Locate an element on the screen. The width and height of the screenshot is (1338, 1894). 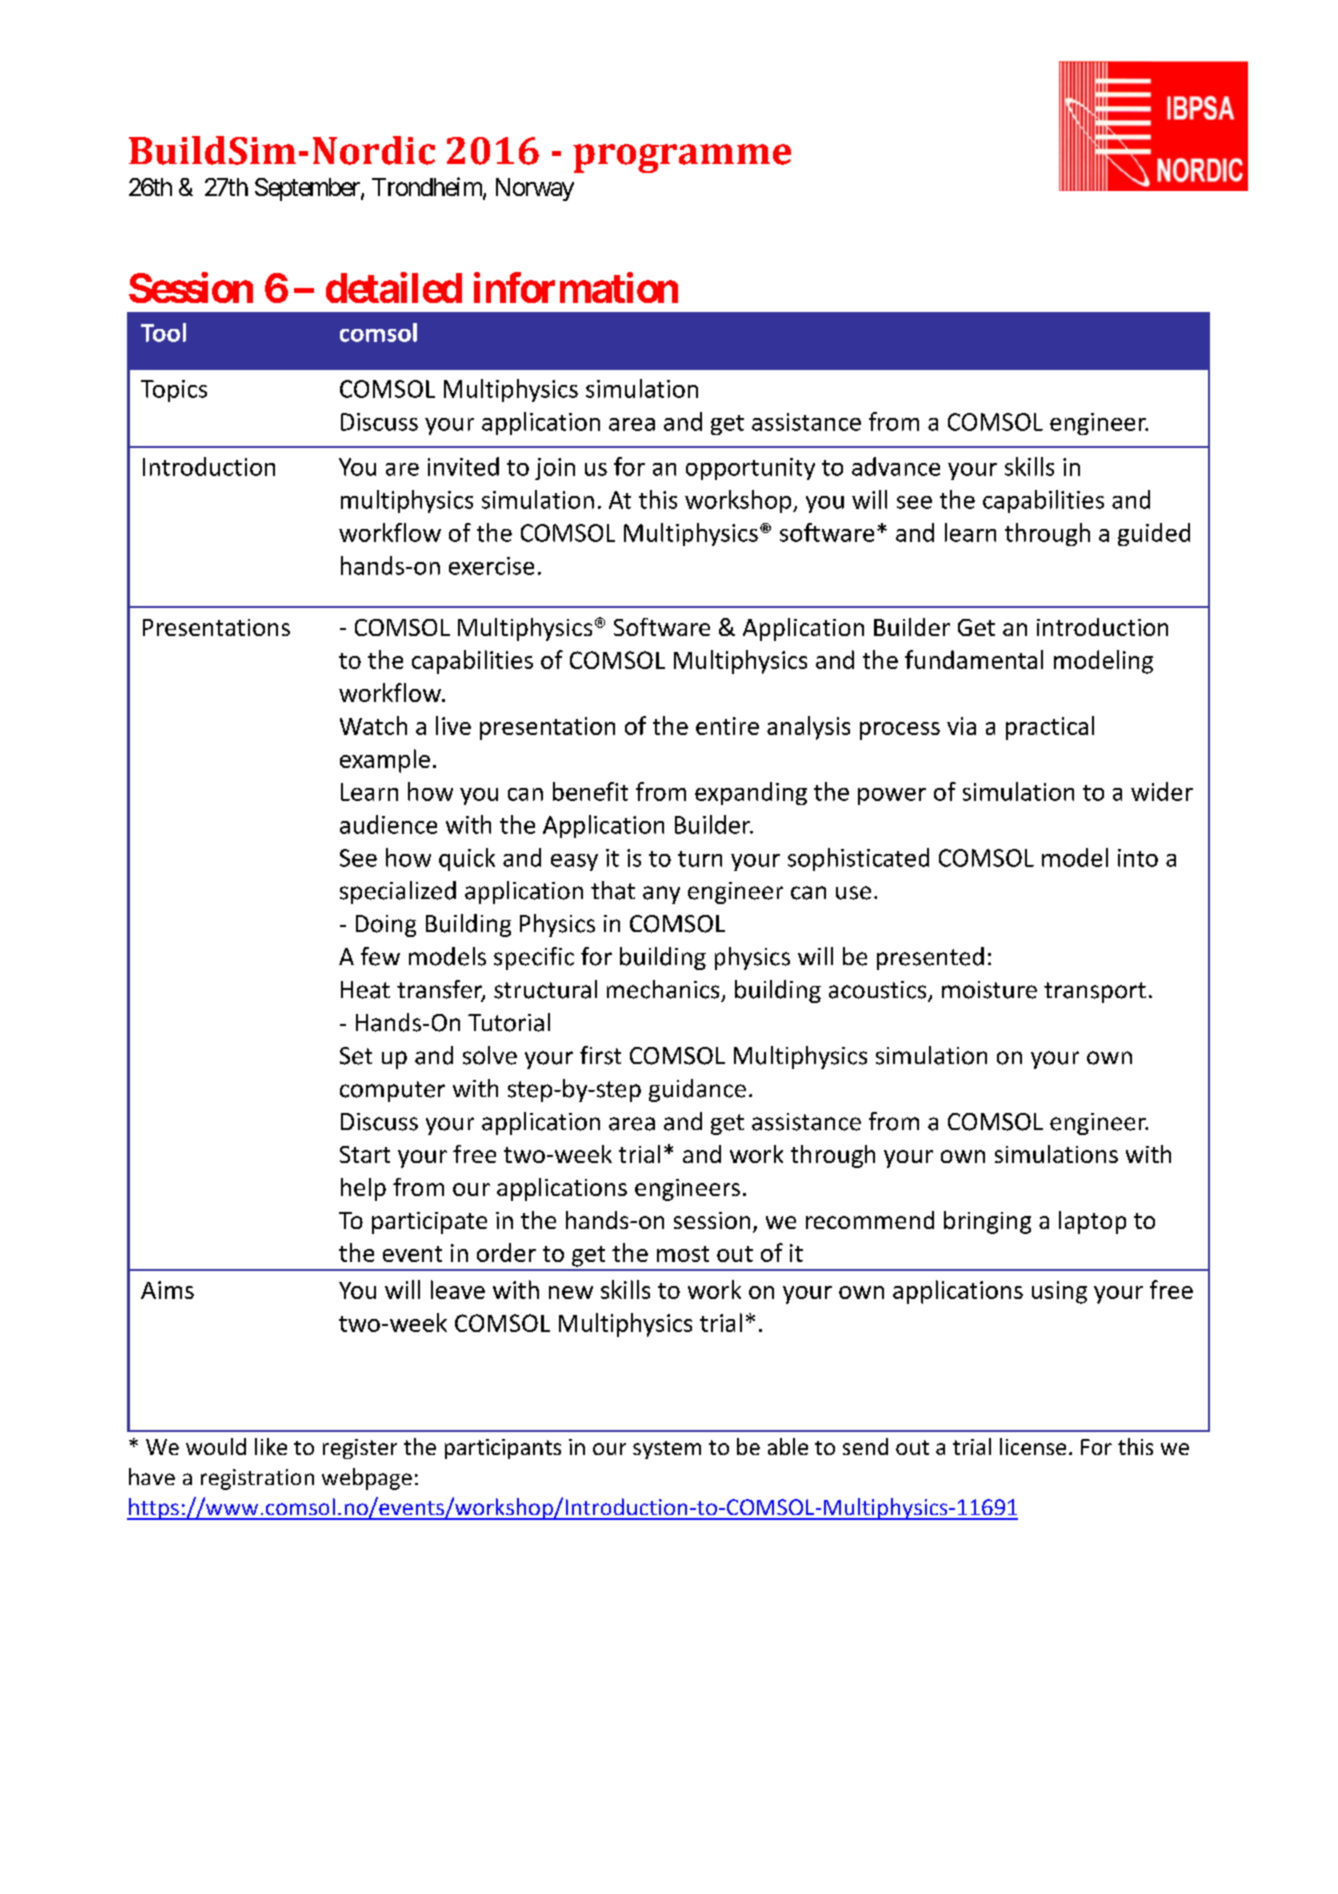
programme is located at coordinates (682, 158).
